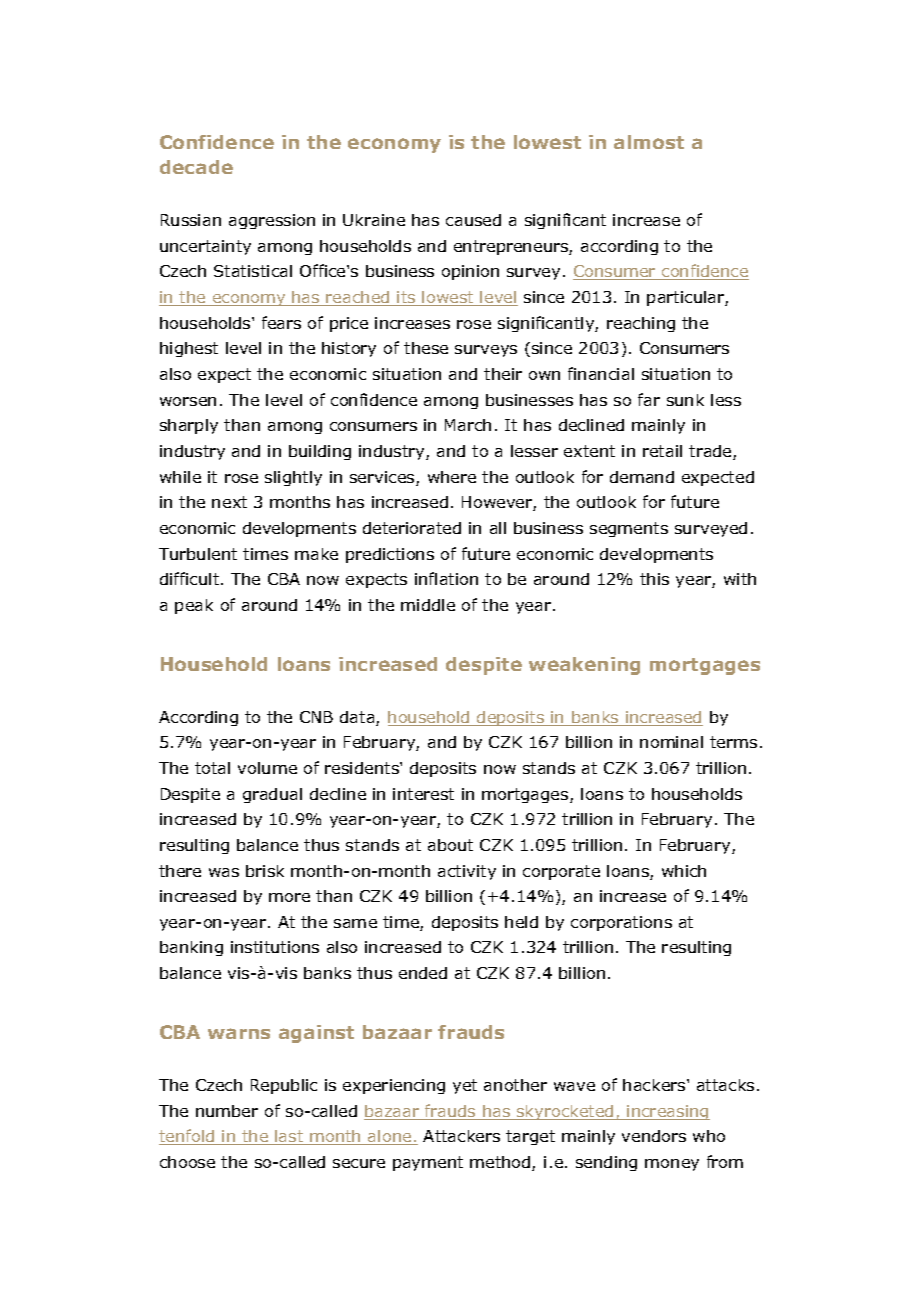 The width and height of the screenshot is (924, 1308). I want to click on March, so click(468, 425).
